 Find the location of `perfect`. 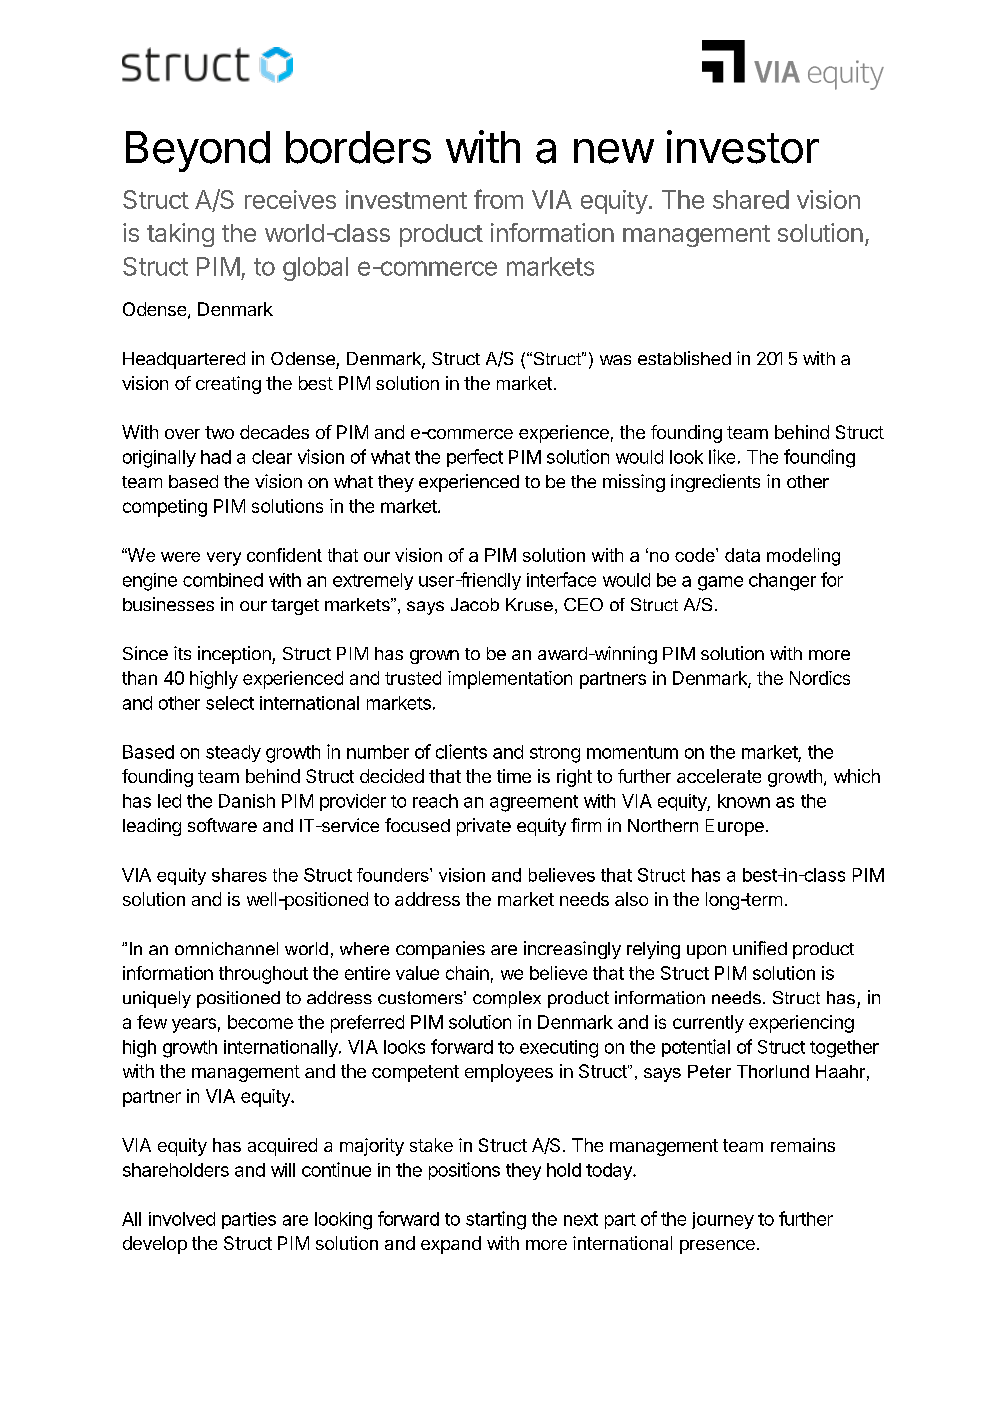

perfect is located at coordinates (475, 458).
